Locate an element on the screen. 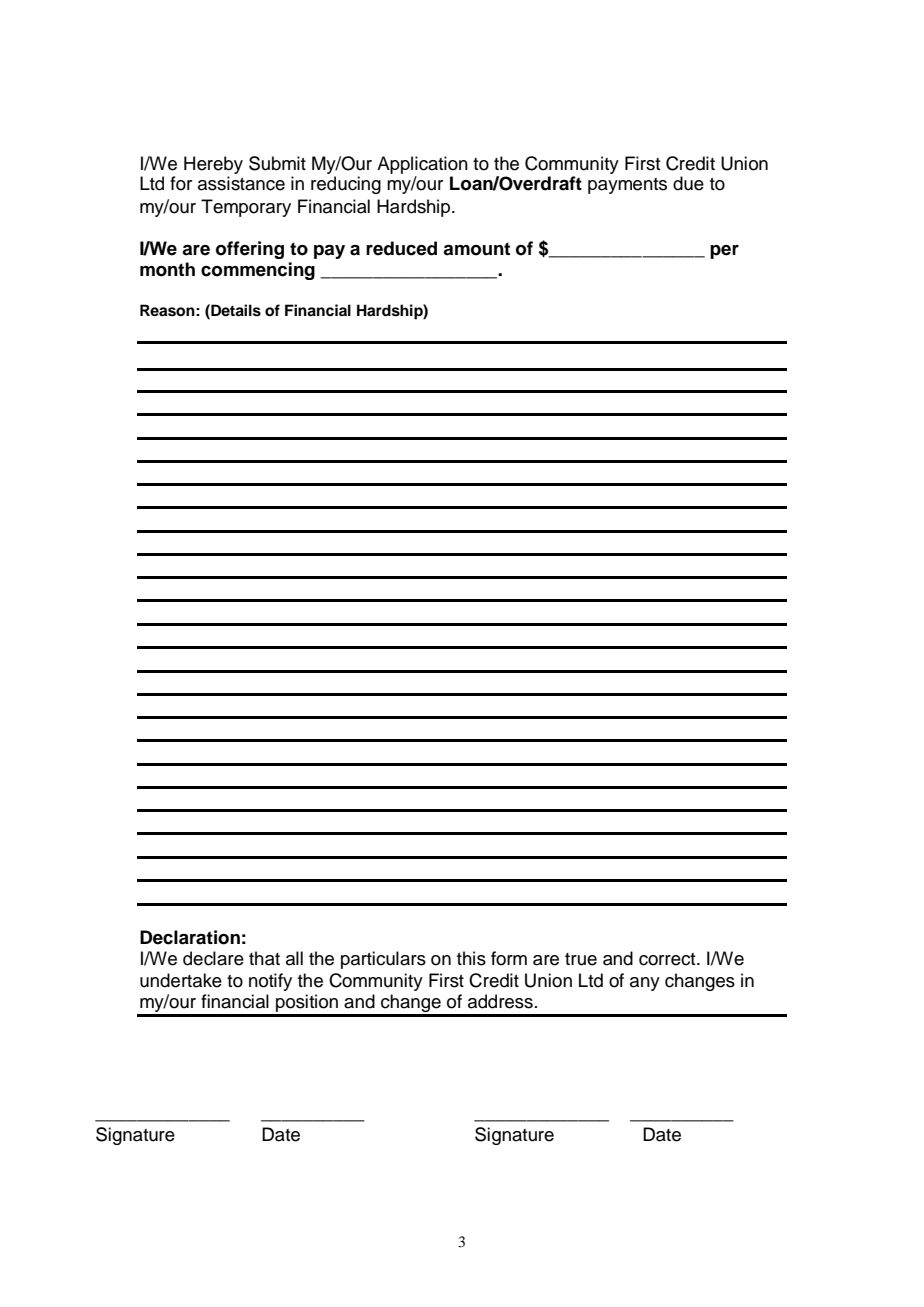 The image size is (924, 1307). this is located at coordinates (471, 958).
